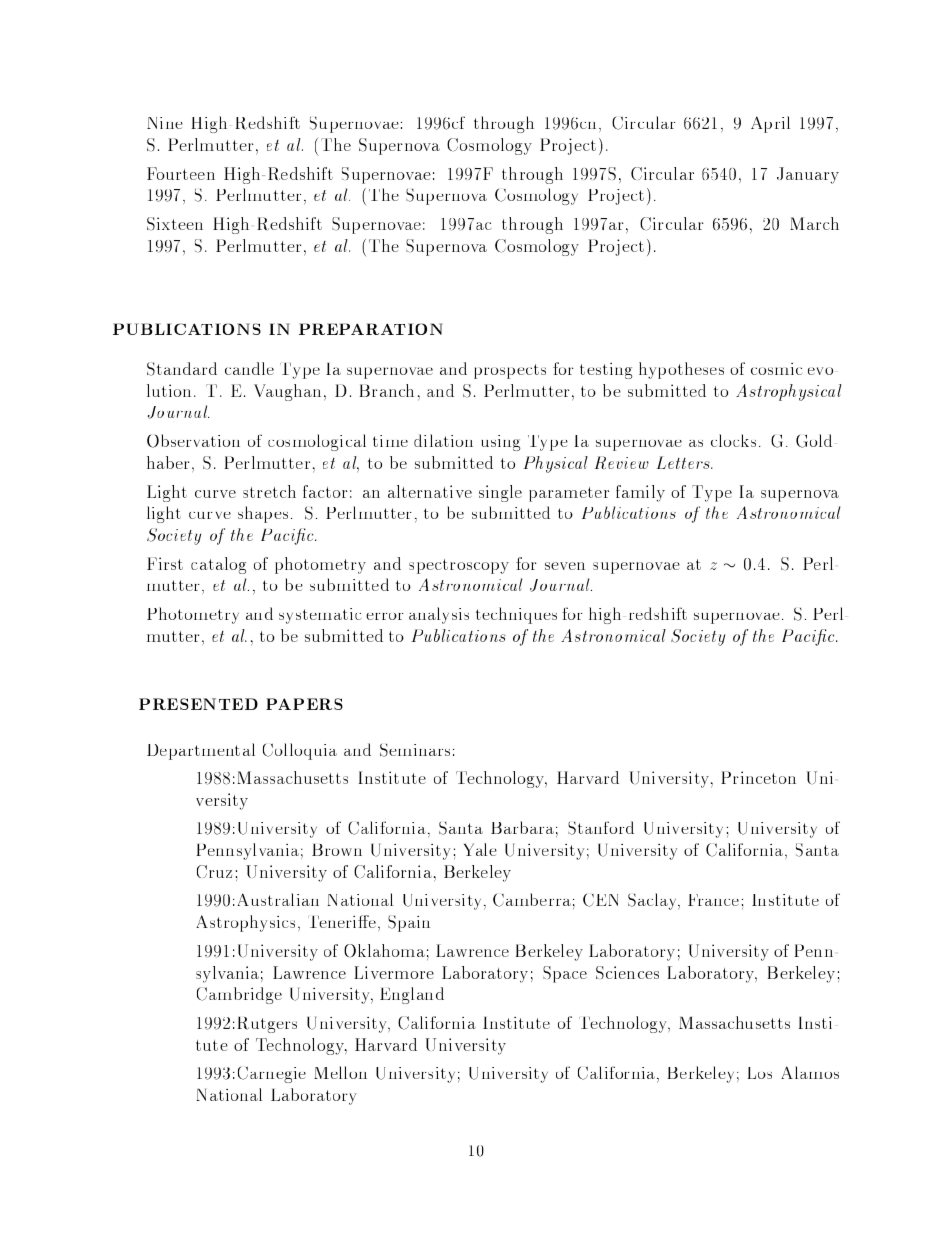 The image size is (952, 1233). What do you see at coordinates (522, 827) in the image?
I see `Barbara` at bounding box center [522, 827].
